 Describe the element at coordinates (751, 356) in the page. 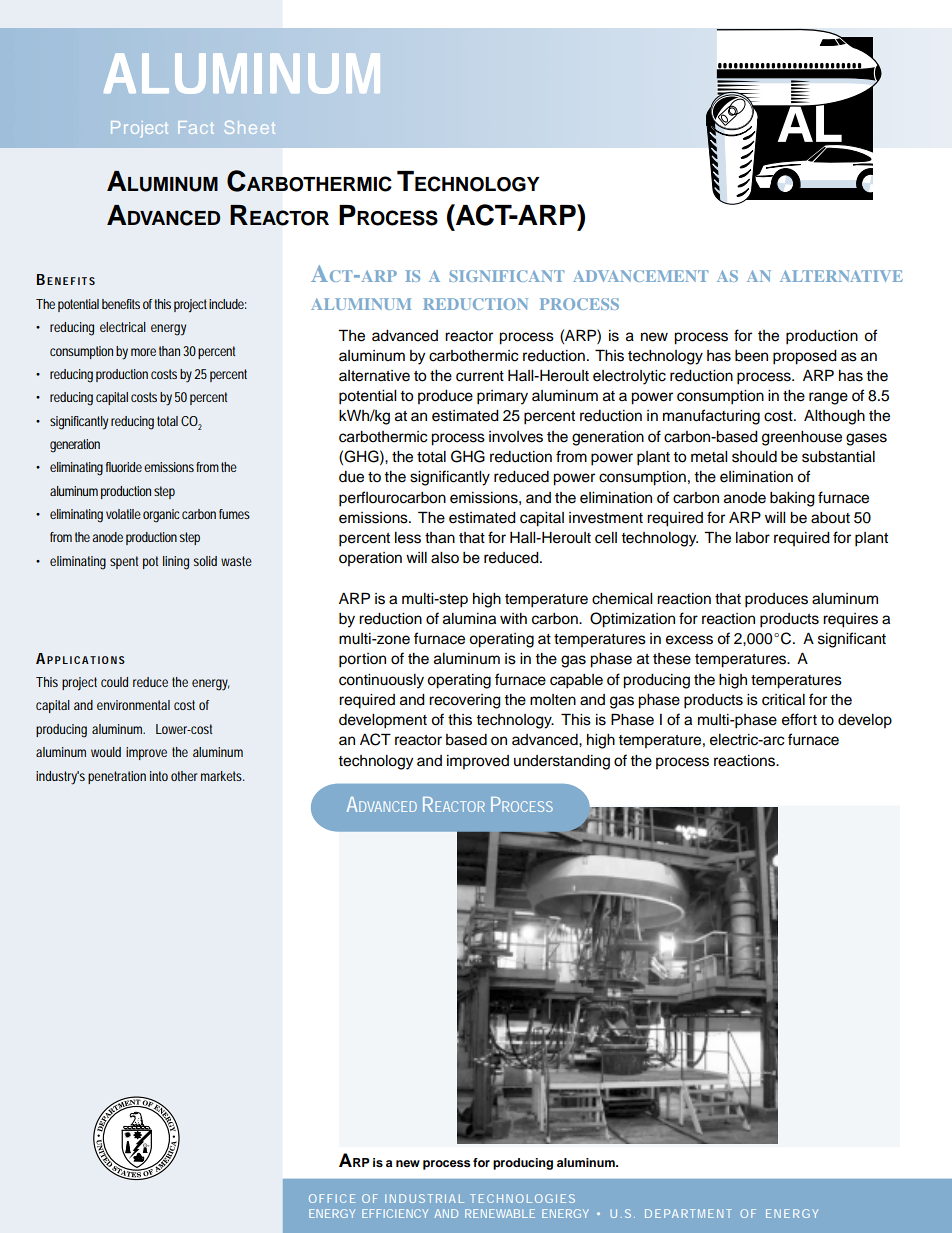

I see `been` at that location.
